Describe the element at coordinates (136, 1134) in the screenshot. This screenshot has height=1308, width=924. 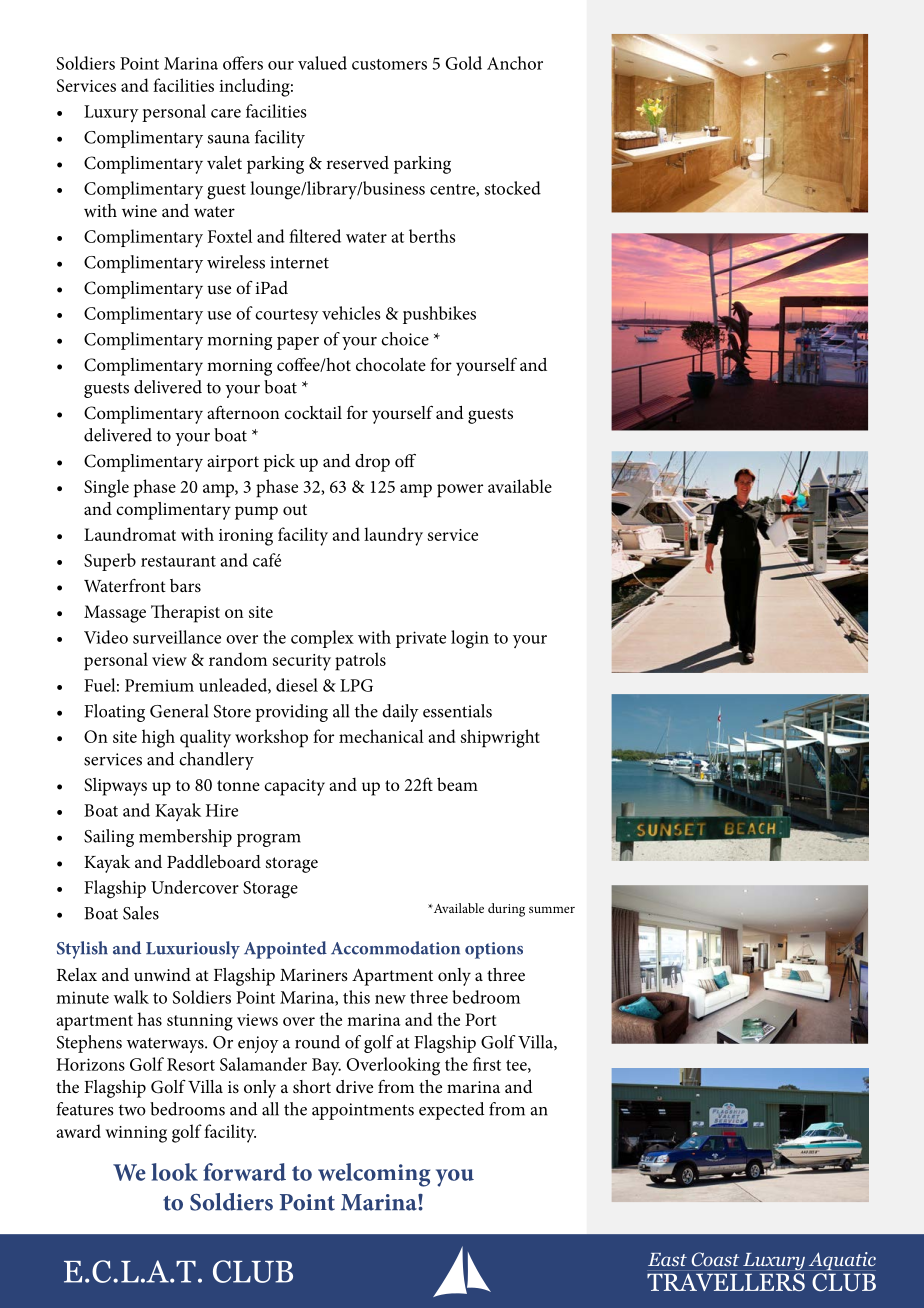
I see `winning` at that location.
